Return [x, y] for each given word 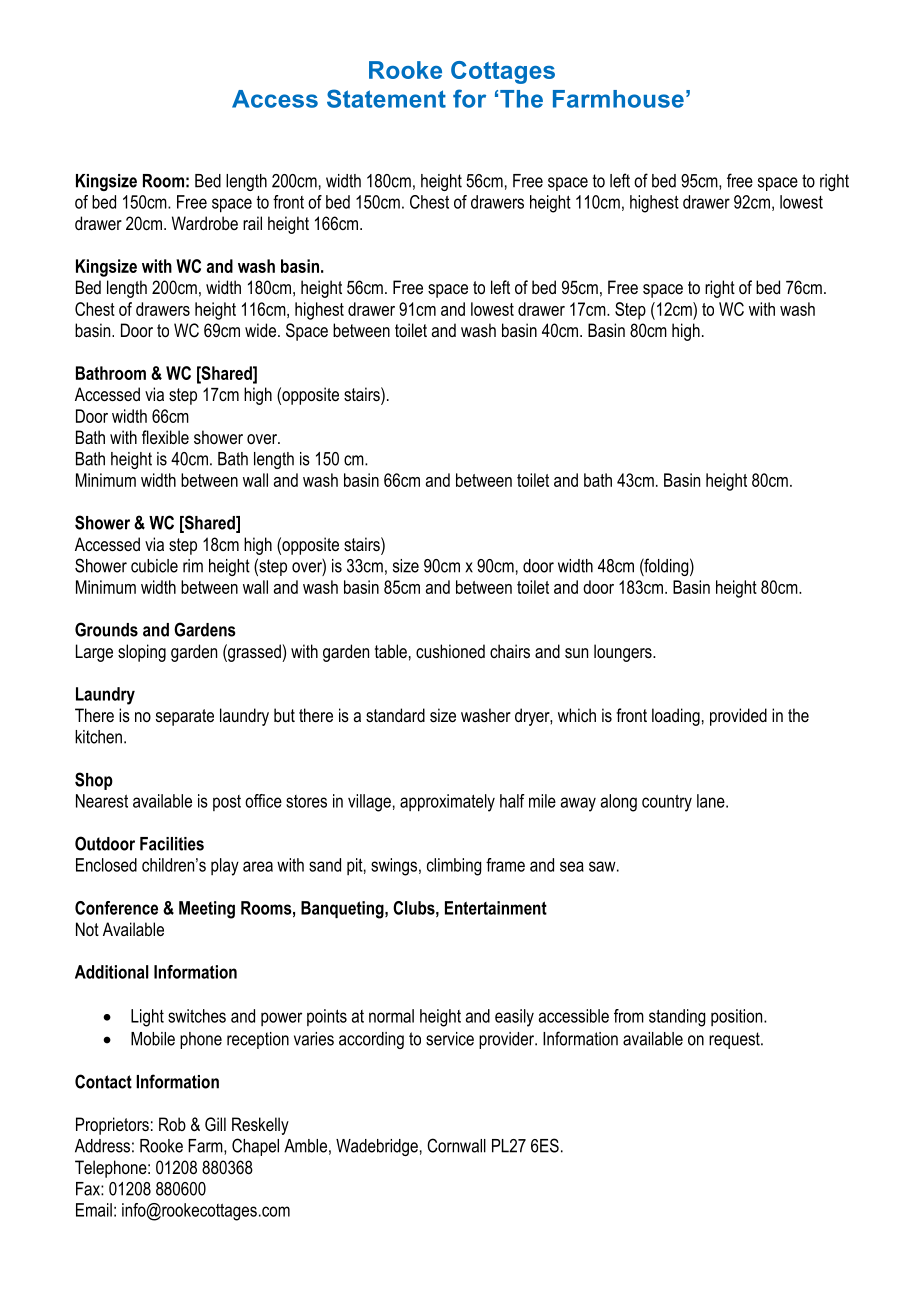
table [391, 651]
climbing [454, 867]
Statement [386, 98]
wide [262, 330]
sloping [142, 653]
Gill [215, 1124]
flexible [165, 437]
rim [193, 566]
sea [572, 866]
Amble [305, 1146]
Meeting [207, 910]
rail [252, 223]
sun [576, 653]
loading [676, 717]
